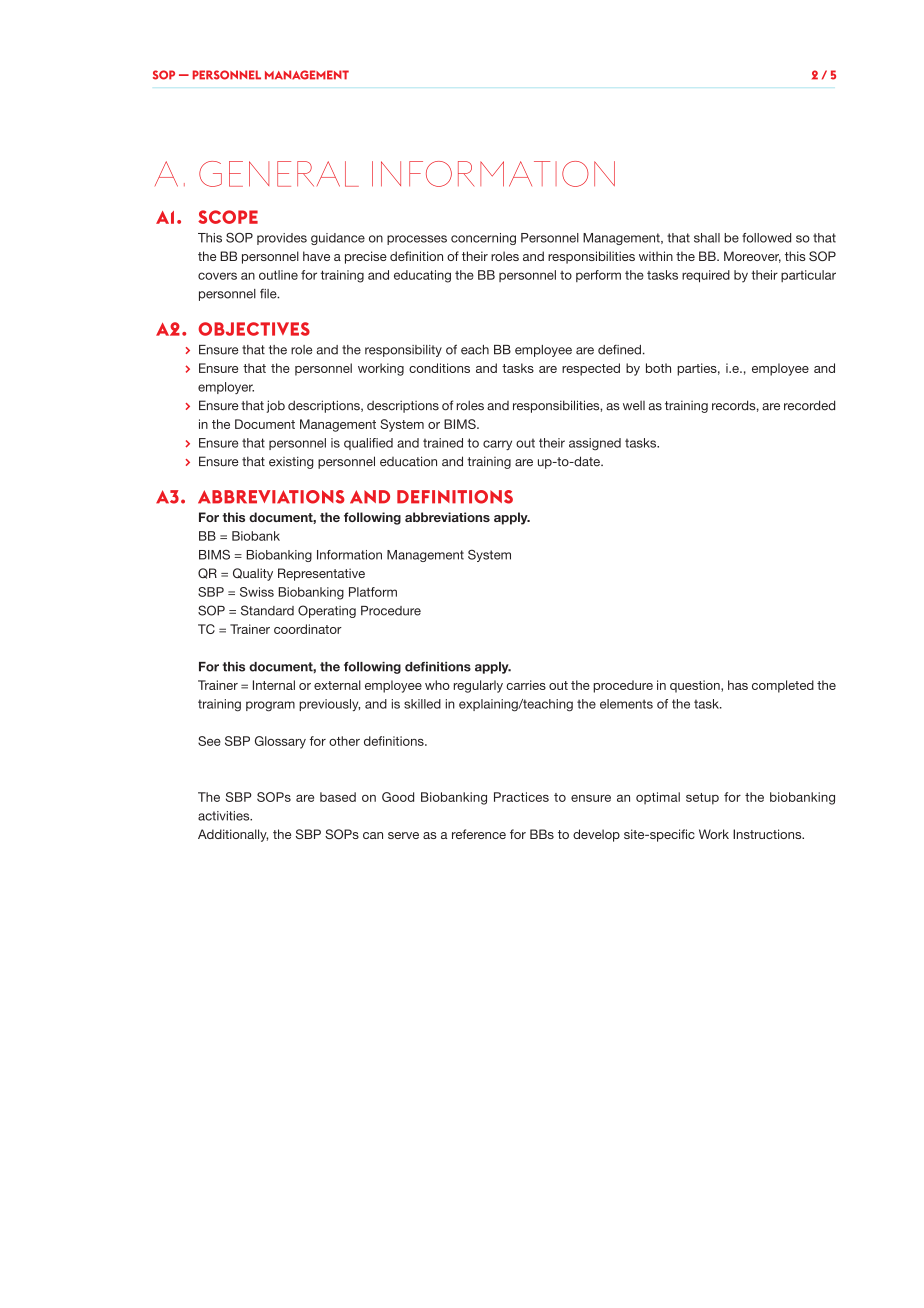  I want to click on activities, so click(225, 816).
